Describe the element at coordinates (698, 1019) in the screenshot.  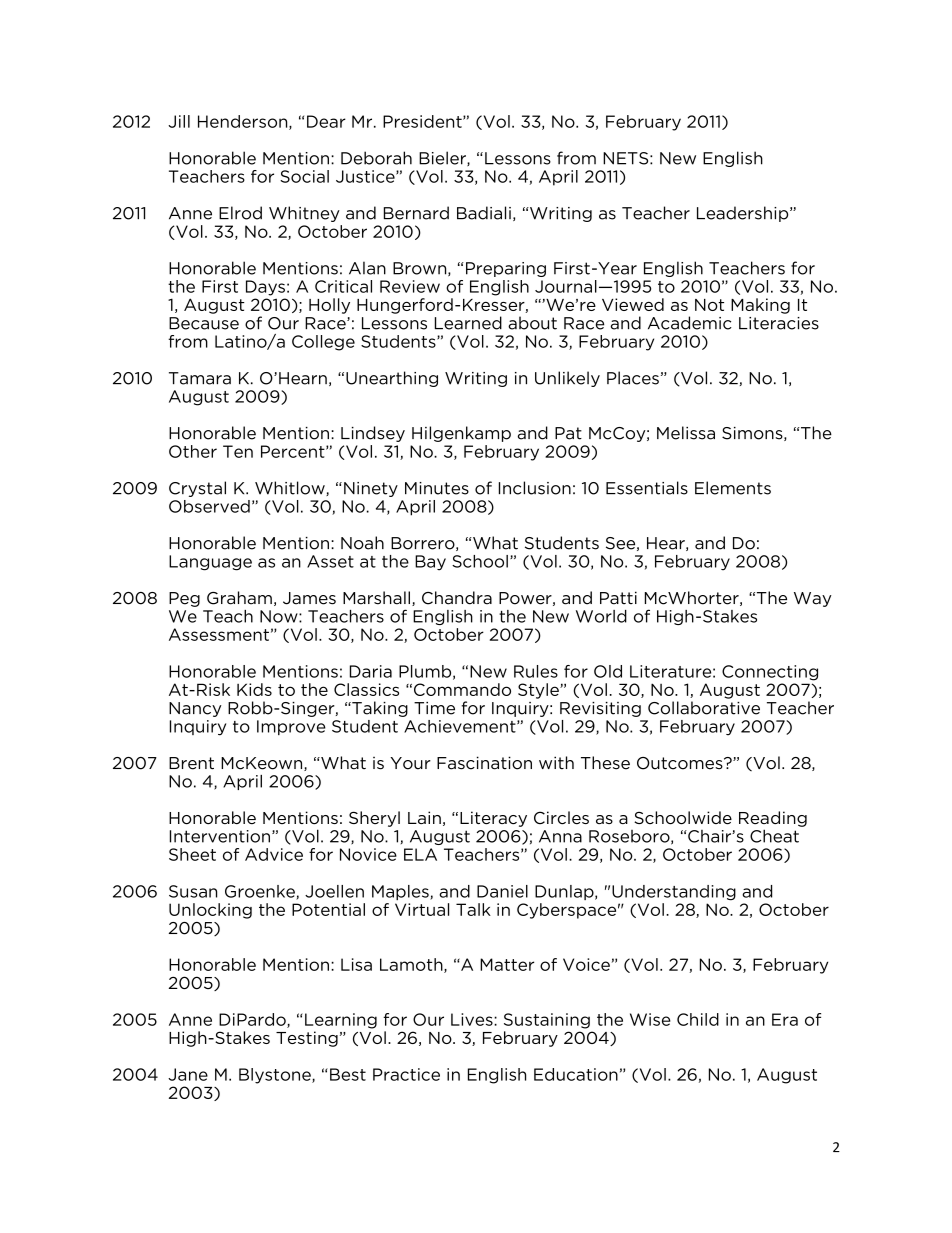
I see `Child` at that location.
